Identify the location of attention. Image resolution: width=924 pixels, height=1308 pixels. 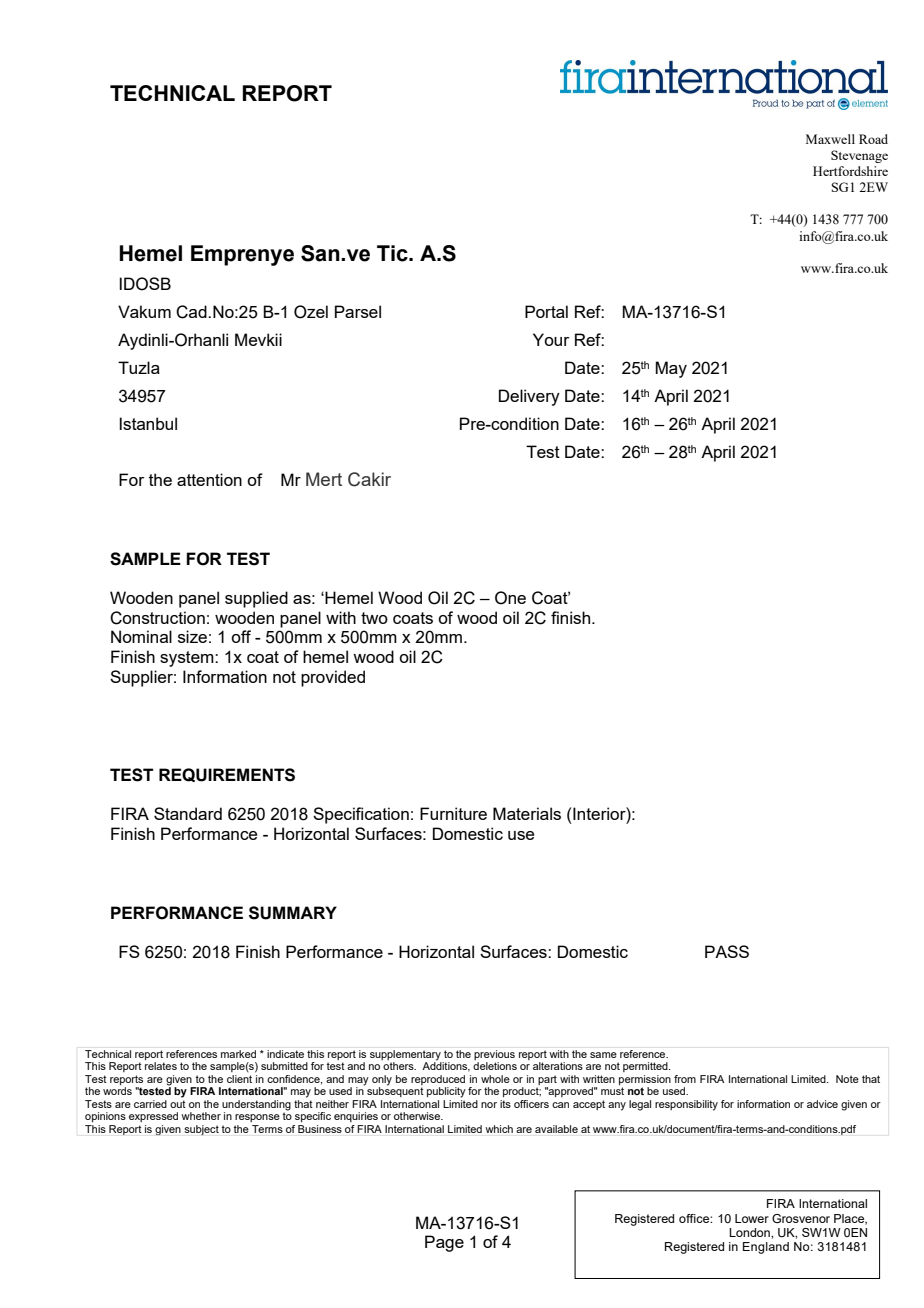
(209, 479).
